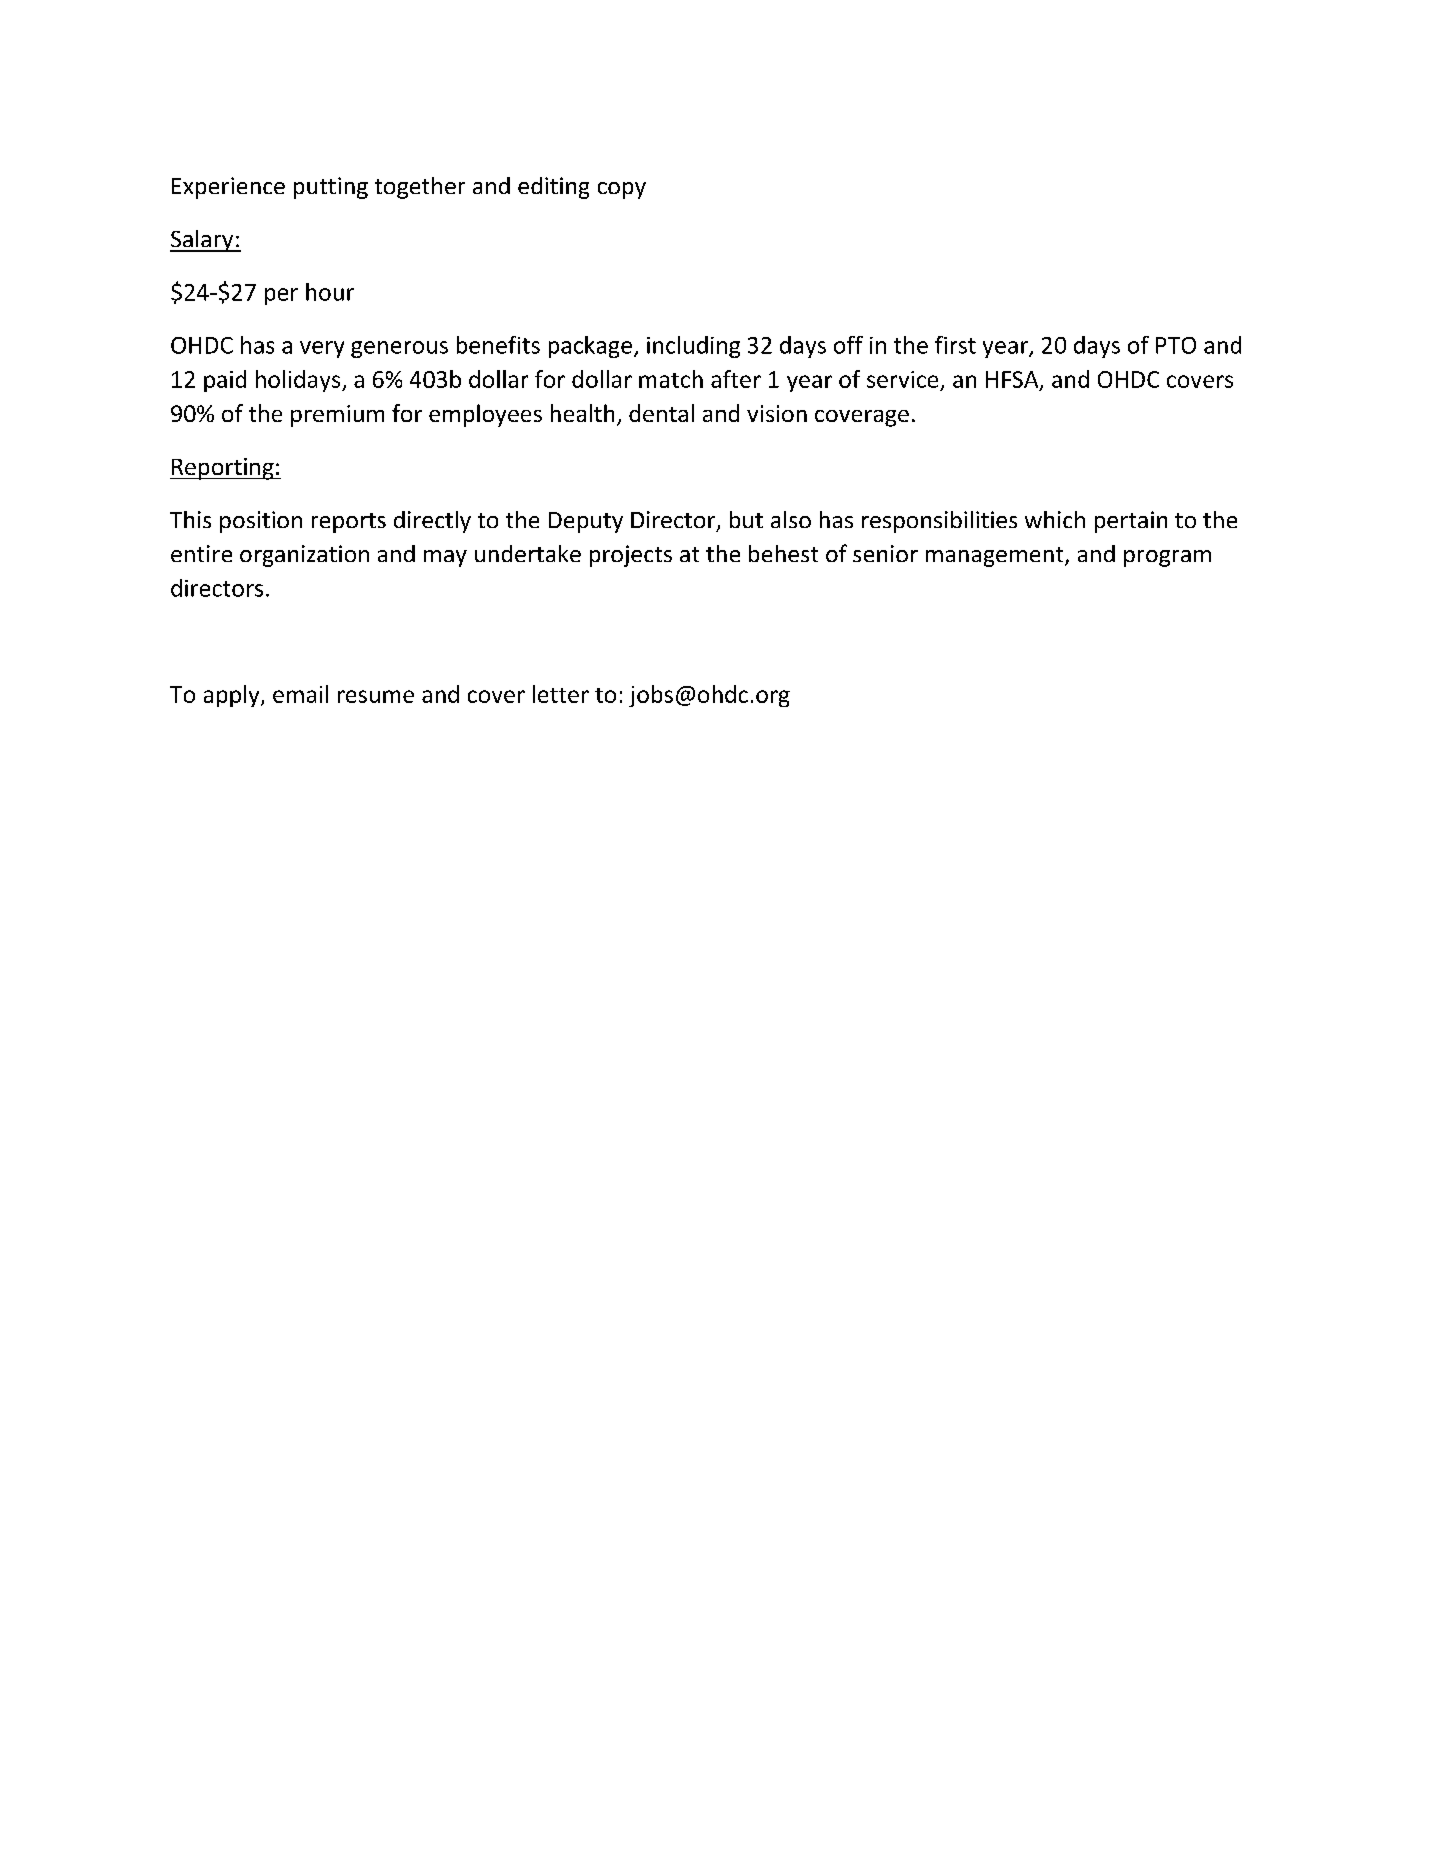 The height and width of the page is (1869, 1444). Describe the element at coordinates (693, 347) in the page. I see `including` at that location.
